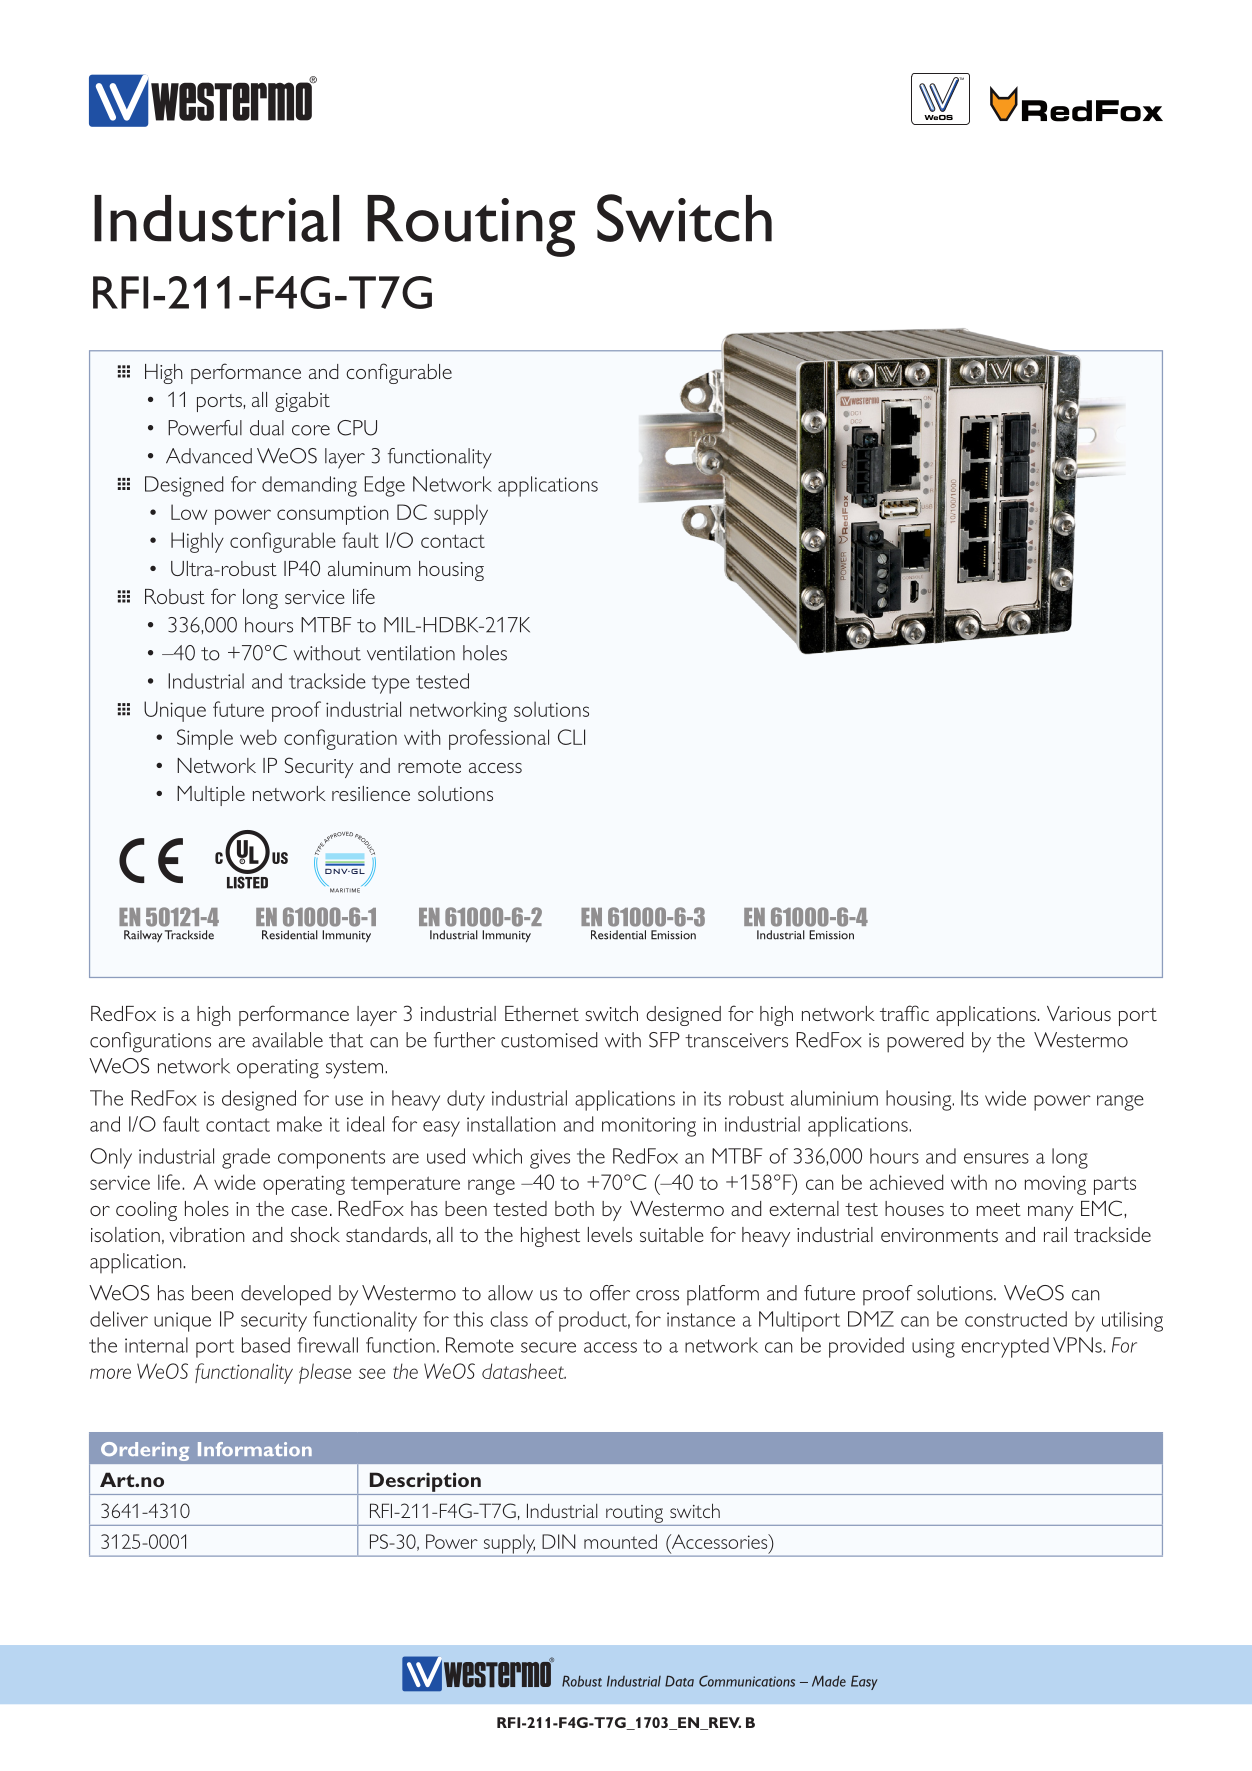  I want to click on web, so click(258, 737).
